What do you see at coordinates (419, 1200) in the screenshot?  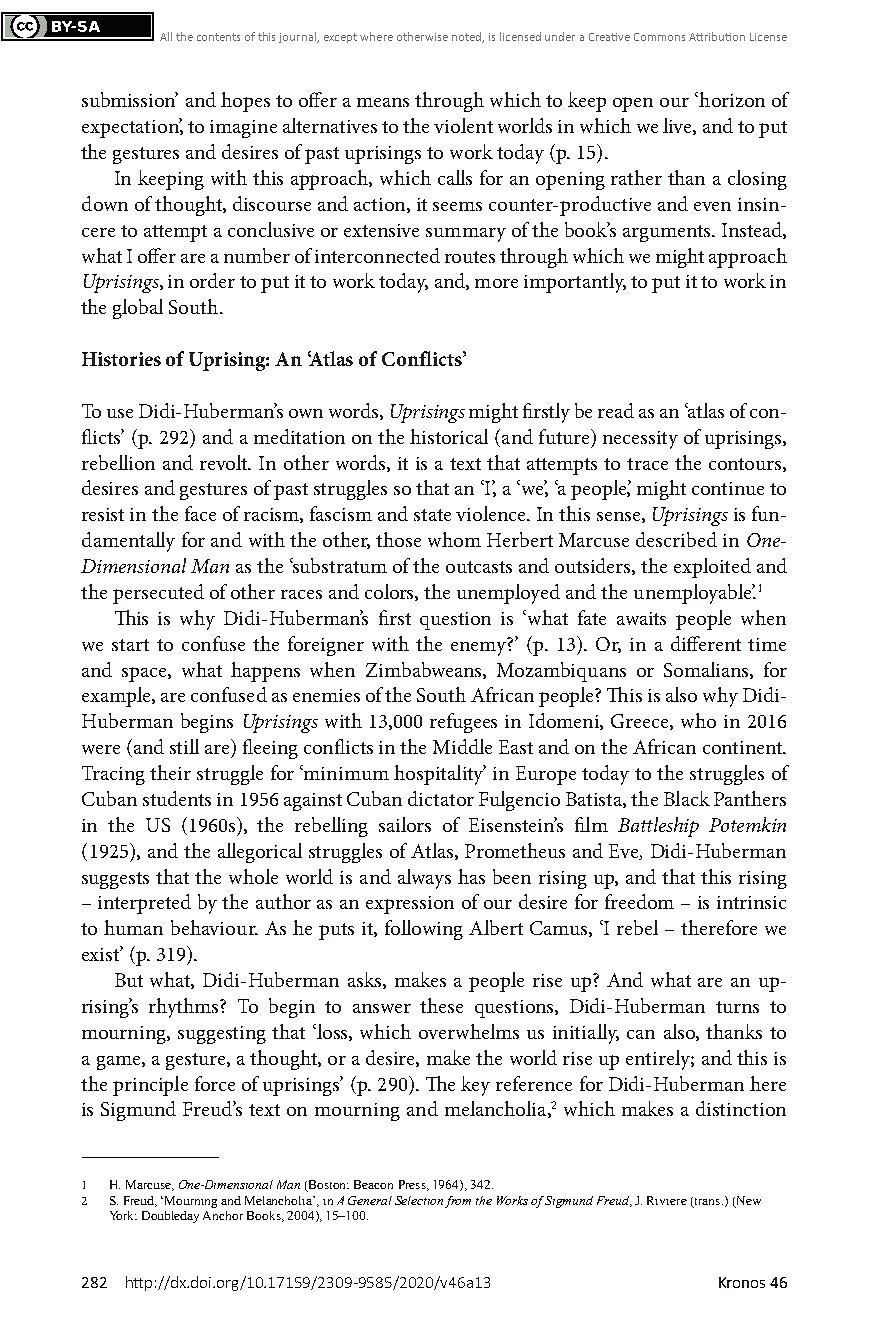 I see `Selection` at bounding box center [419, 1200].
